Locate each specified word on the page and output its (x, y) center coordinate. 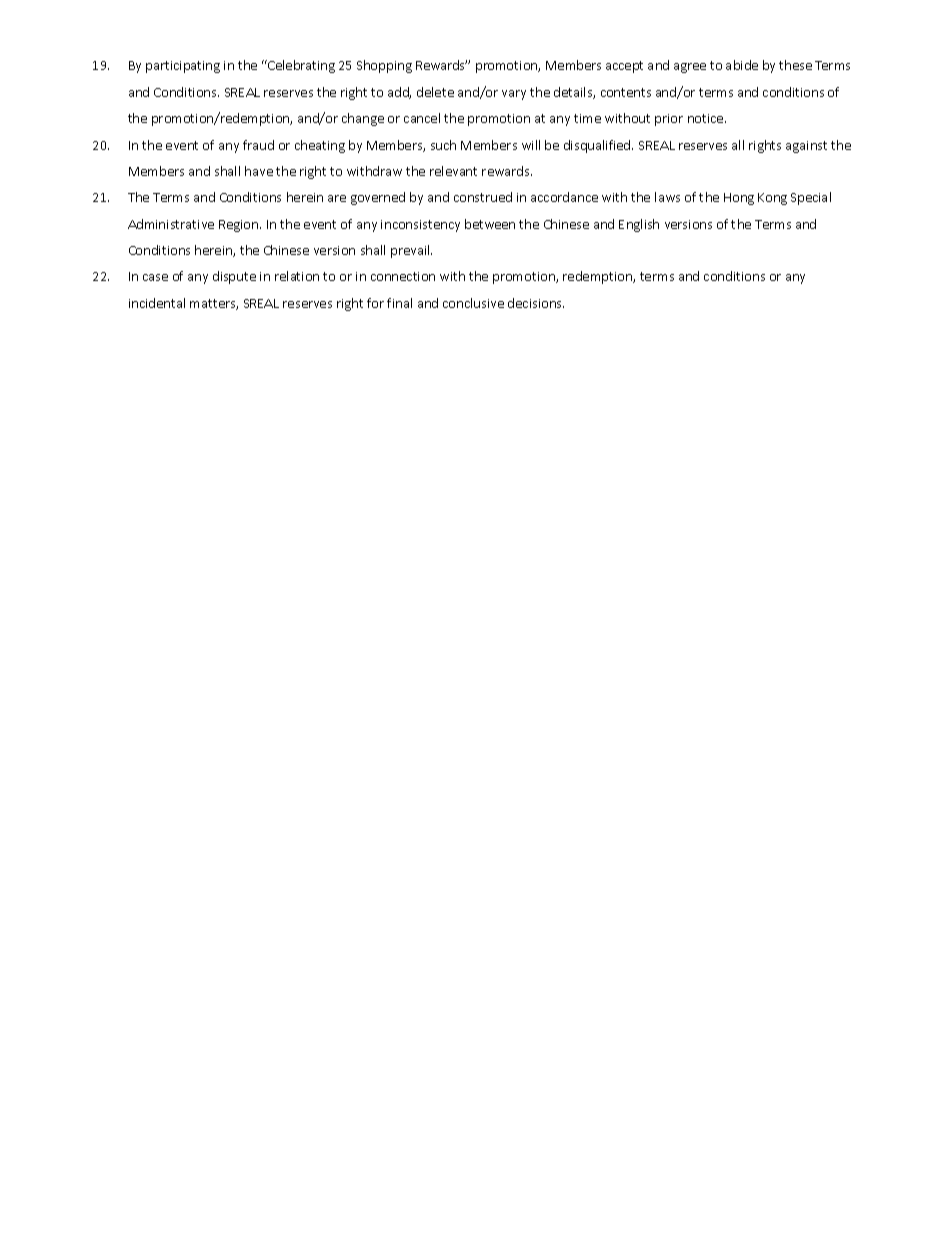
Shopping (384, 66)
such (443, 145)
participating (183, 67)
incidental (157, 303)
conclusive (473, 303)
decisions (536, 303)
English (639, 225)
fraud (258, 145)
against (806, 147)
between (490, 224)
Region (238, 226)
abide (742, 65)
